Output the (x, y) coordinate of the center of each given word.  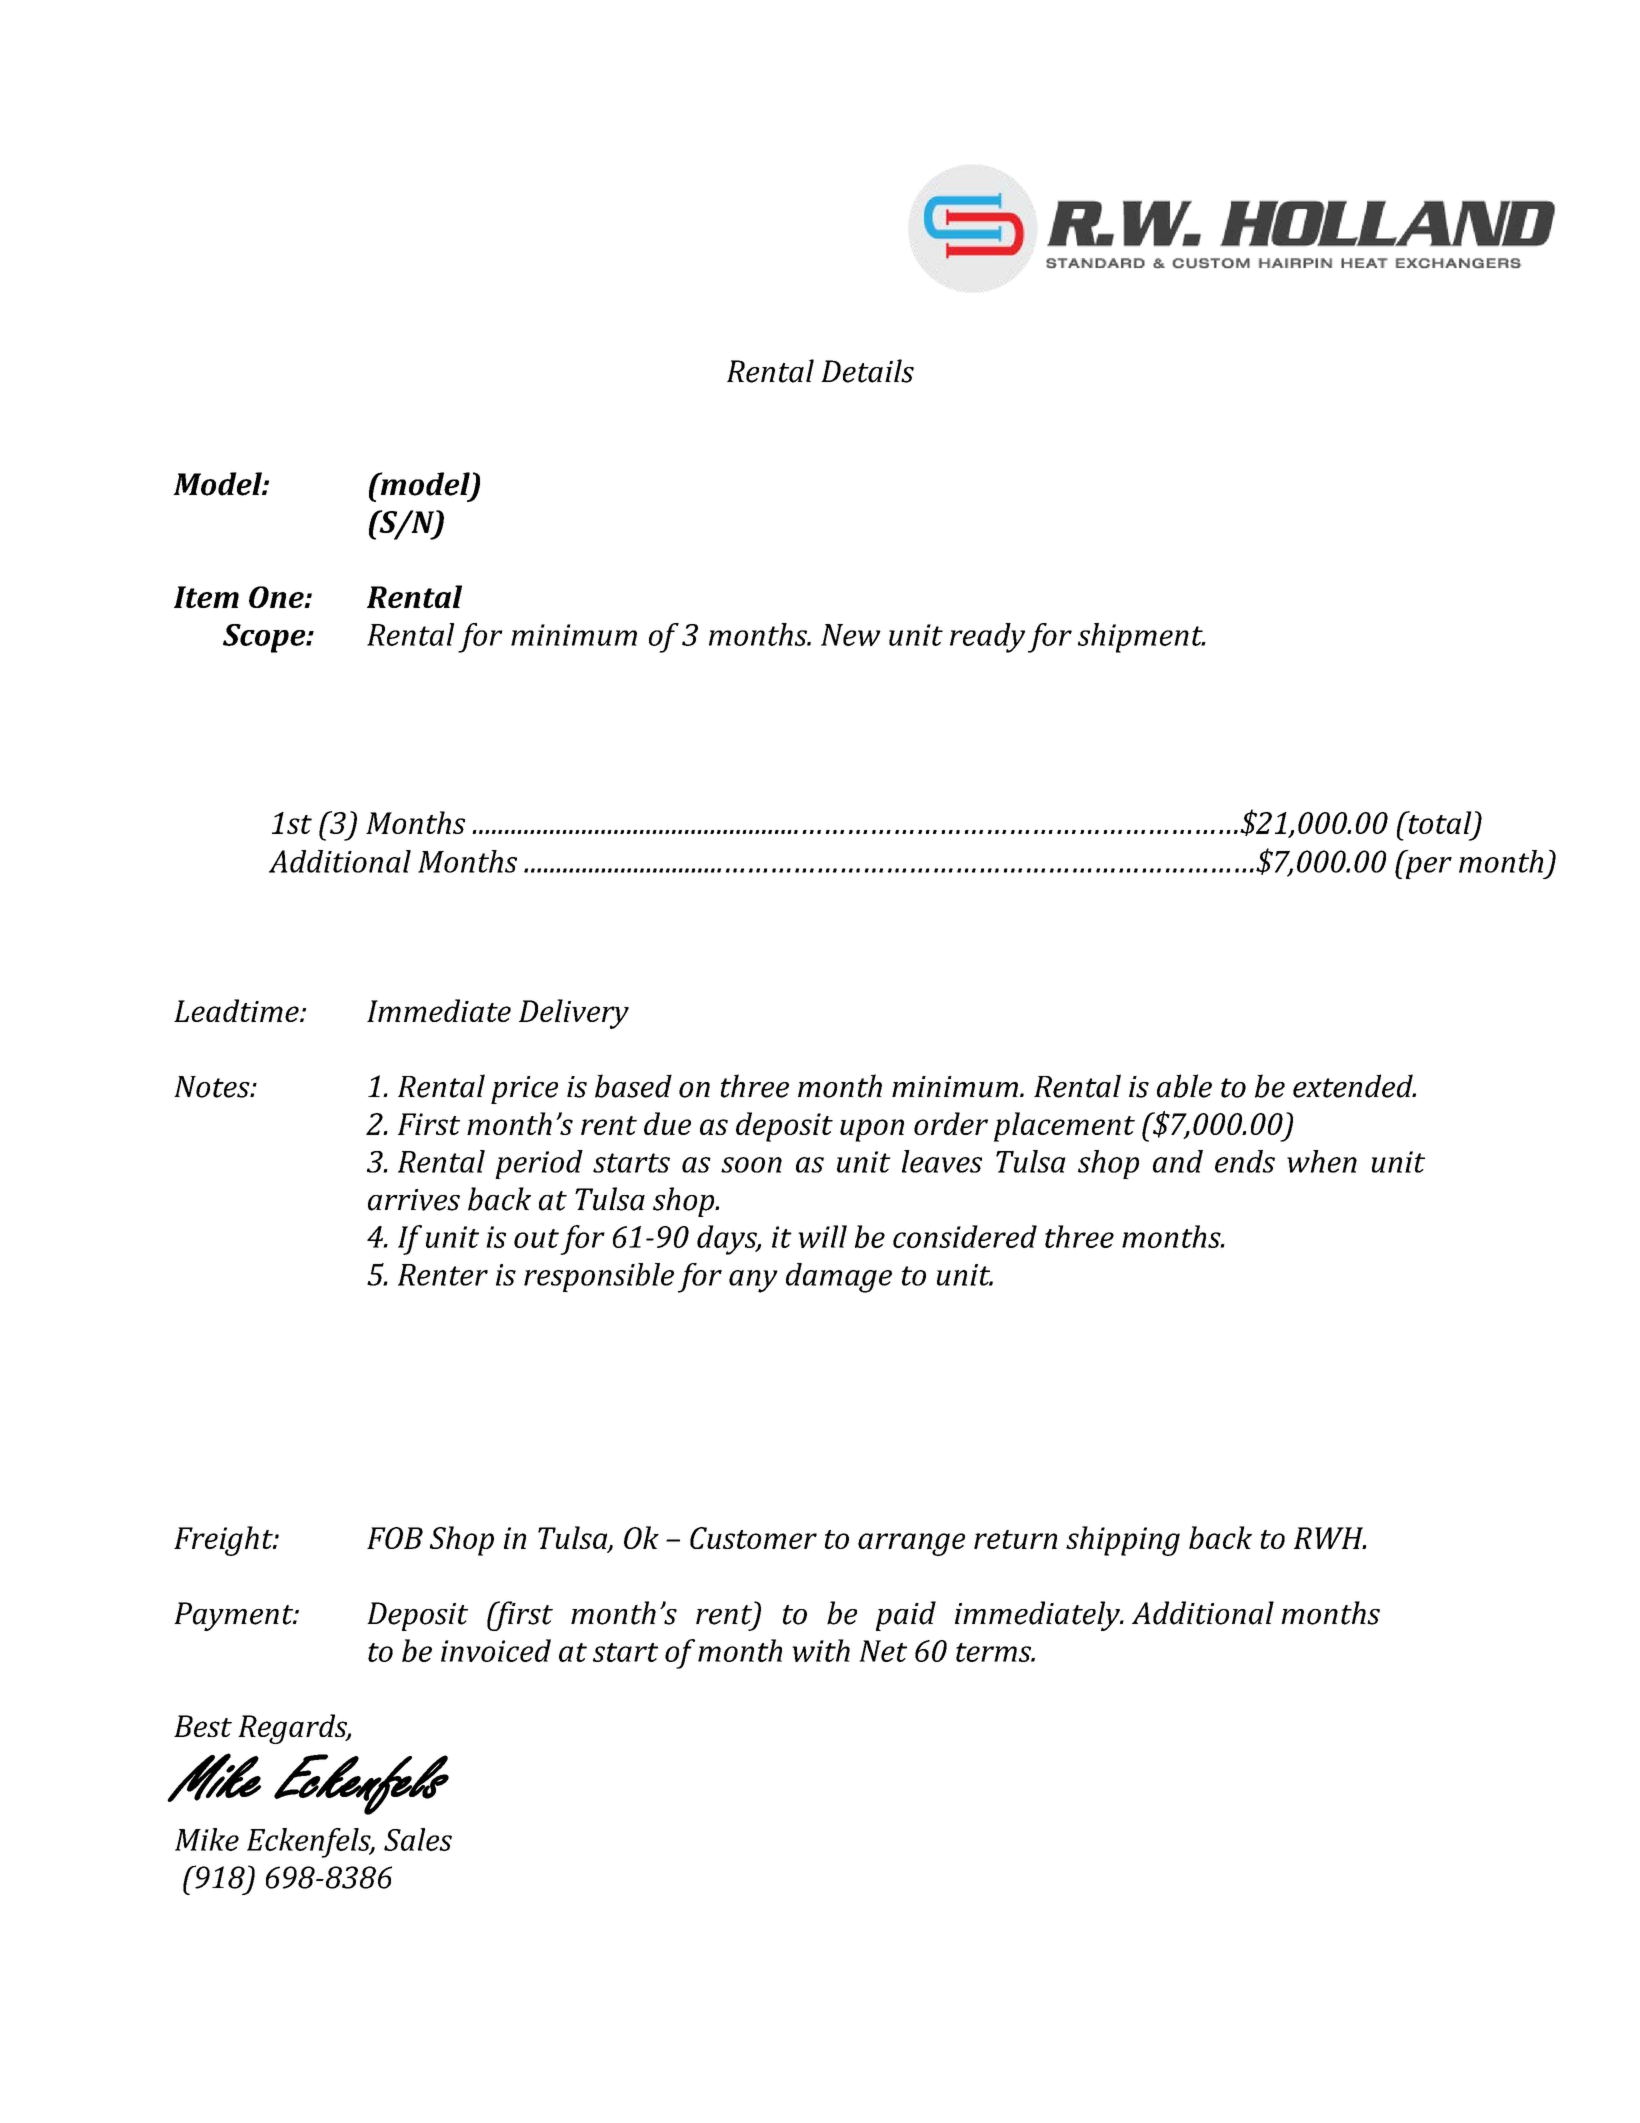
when (1322, 1161)
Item (206, 597)
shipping (1123, 1541)
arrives (414, 1200)
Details (867, 371)
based (633, 1086)
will (822, 1236)
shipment (1141, 638)
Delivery (574, 1014)
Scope (265, 638)
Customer (753, 1538)
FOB (395, 1538)
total (1439, 822)
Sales (418, 1839)
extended (1354, 1086)
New (851, 635)
